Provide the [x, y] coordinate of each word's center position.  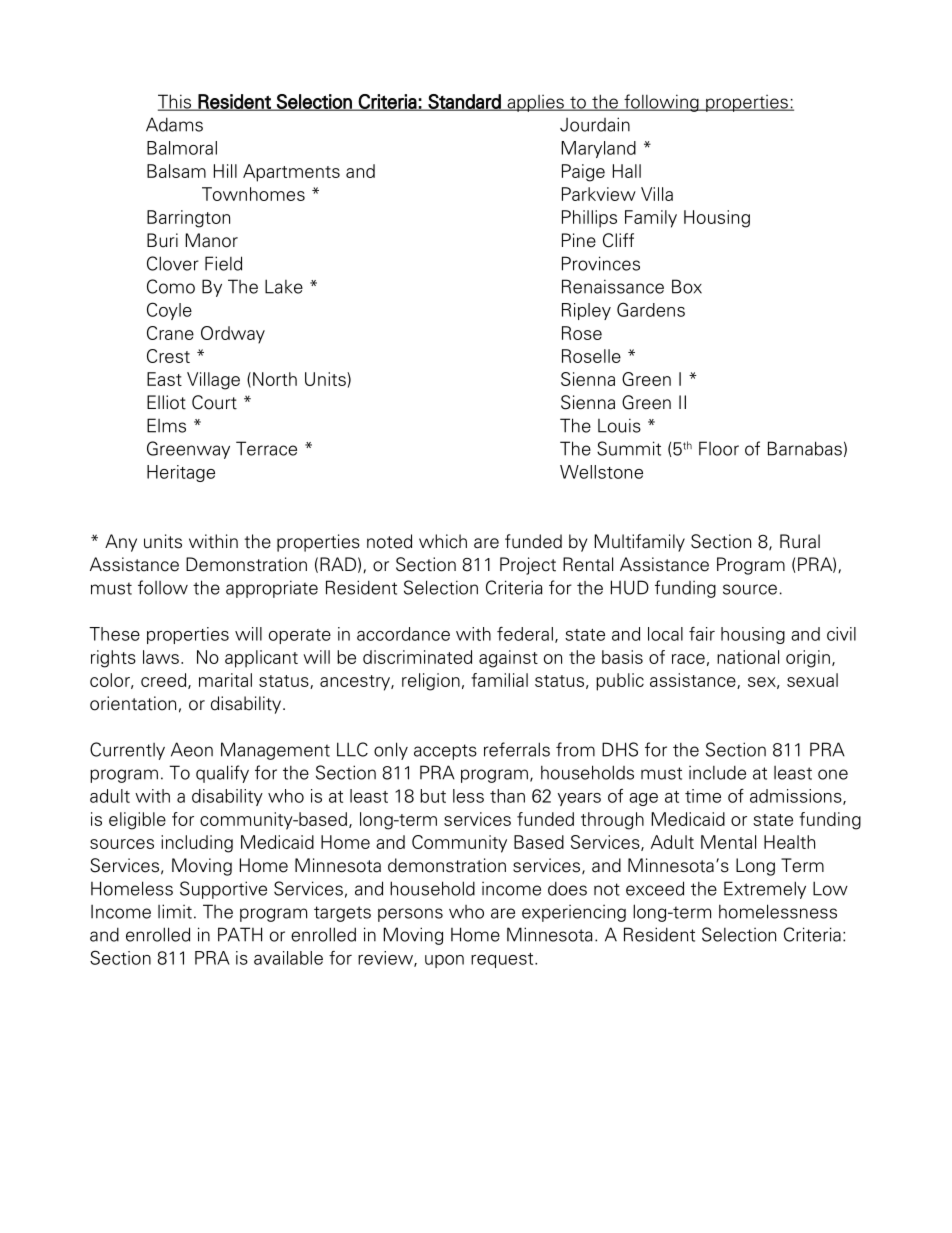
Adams [174, 124]
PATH [240, 934]
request [503, 960]
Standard [465, 102]
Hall [627, 171]
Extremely [765, 890]
